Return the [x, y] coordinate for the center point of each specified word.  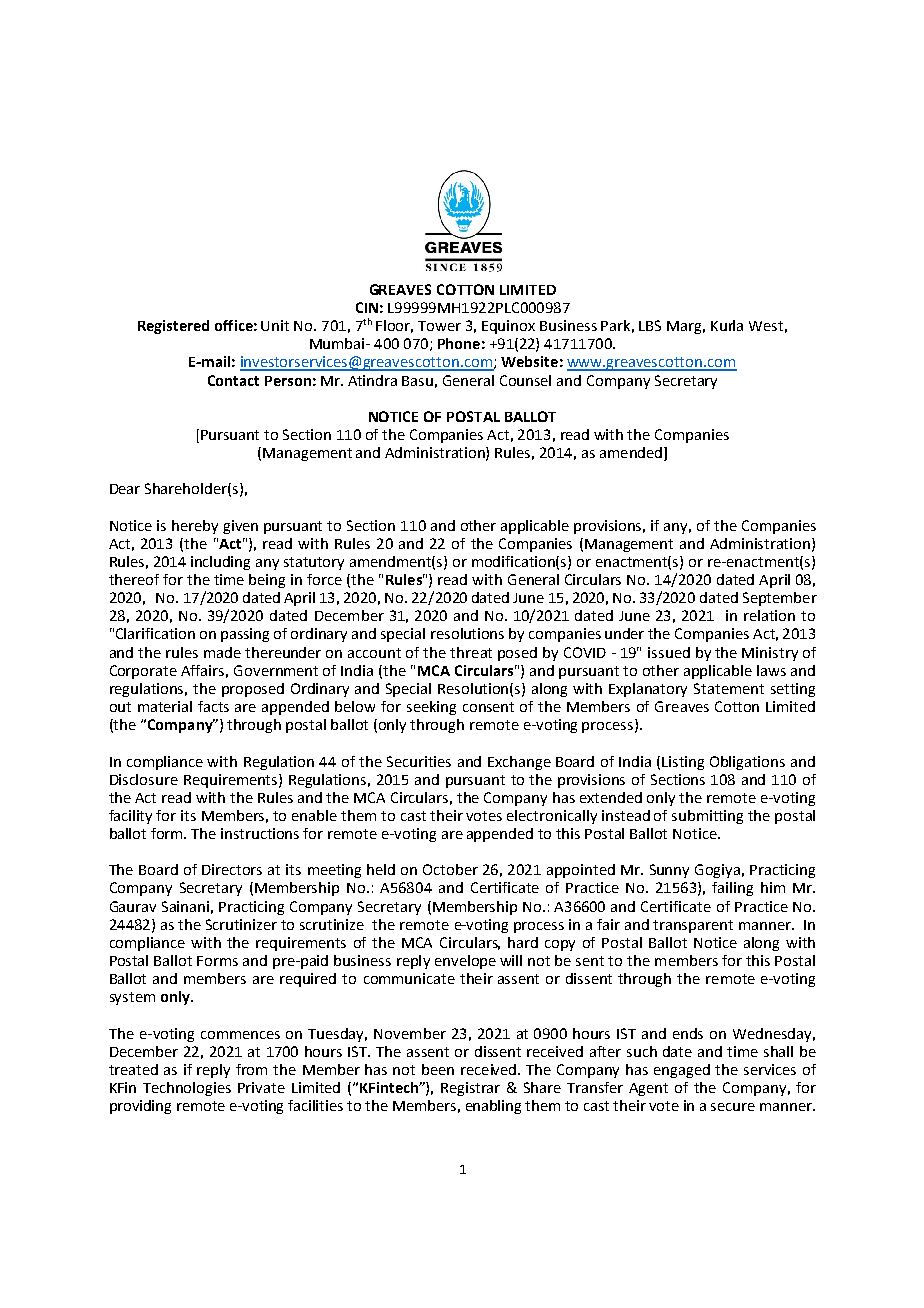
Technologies [187, 1089]
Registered [173, 327]
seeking [431, 708]
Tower [439, 326]
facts [213, 706]
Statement [729, 688]
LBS [650, 325]
